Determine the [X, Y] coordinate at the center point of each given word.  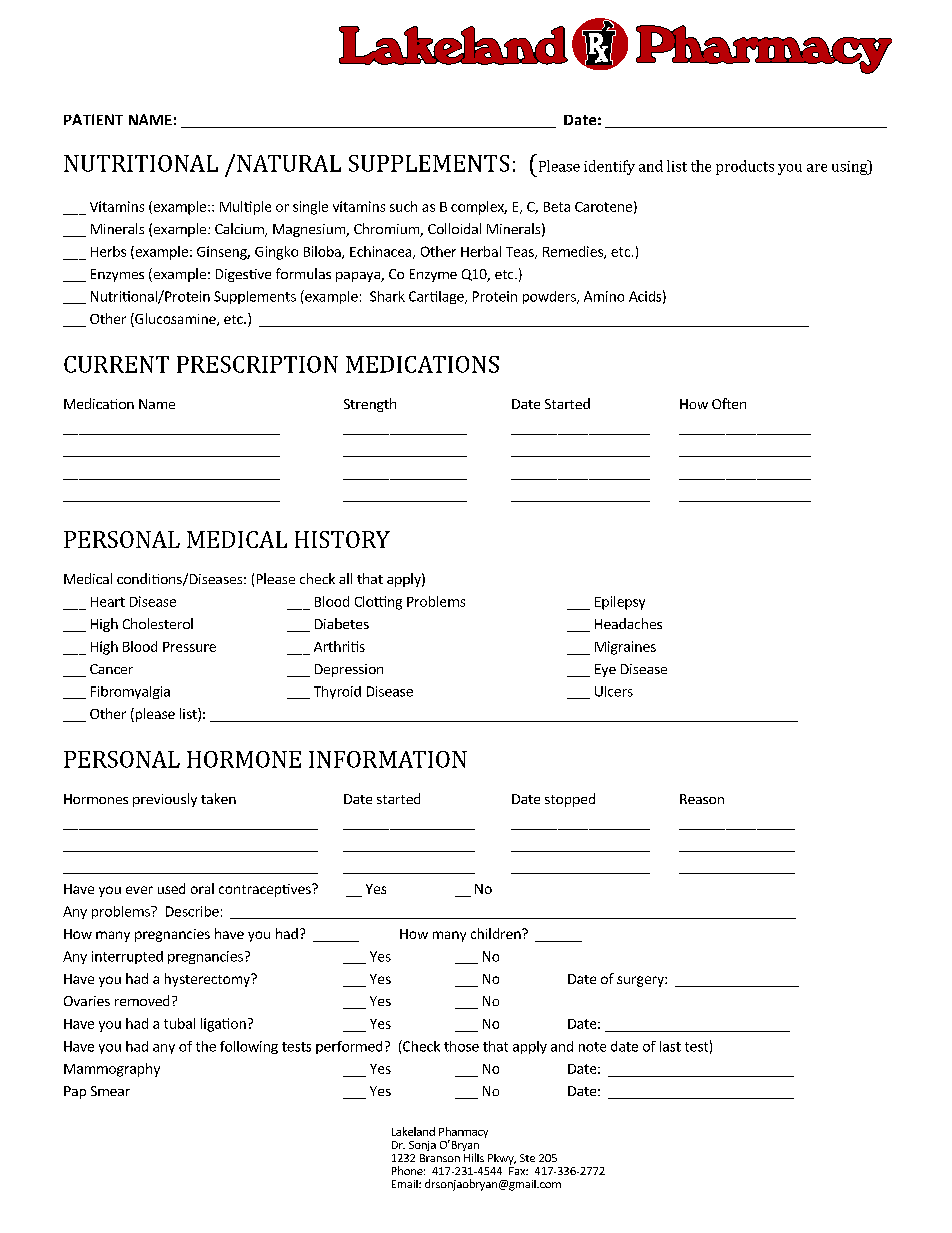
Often [729, 403]
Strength [370, 405]
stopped [570, 800]
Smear [110, 1091]
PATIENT [93, 119]
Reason [702, 799]
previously [165, 800]
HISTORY [342, 539]
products [745, 167]
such [403, 206]
